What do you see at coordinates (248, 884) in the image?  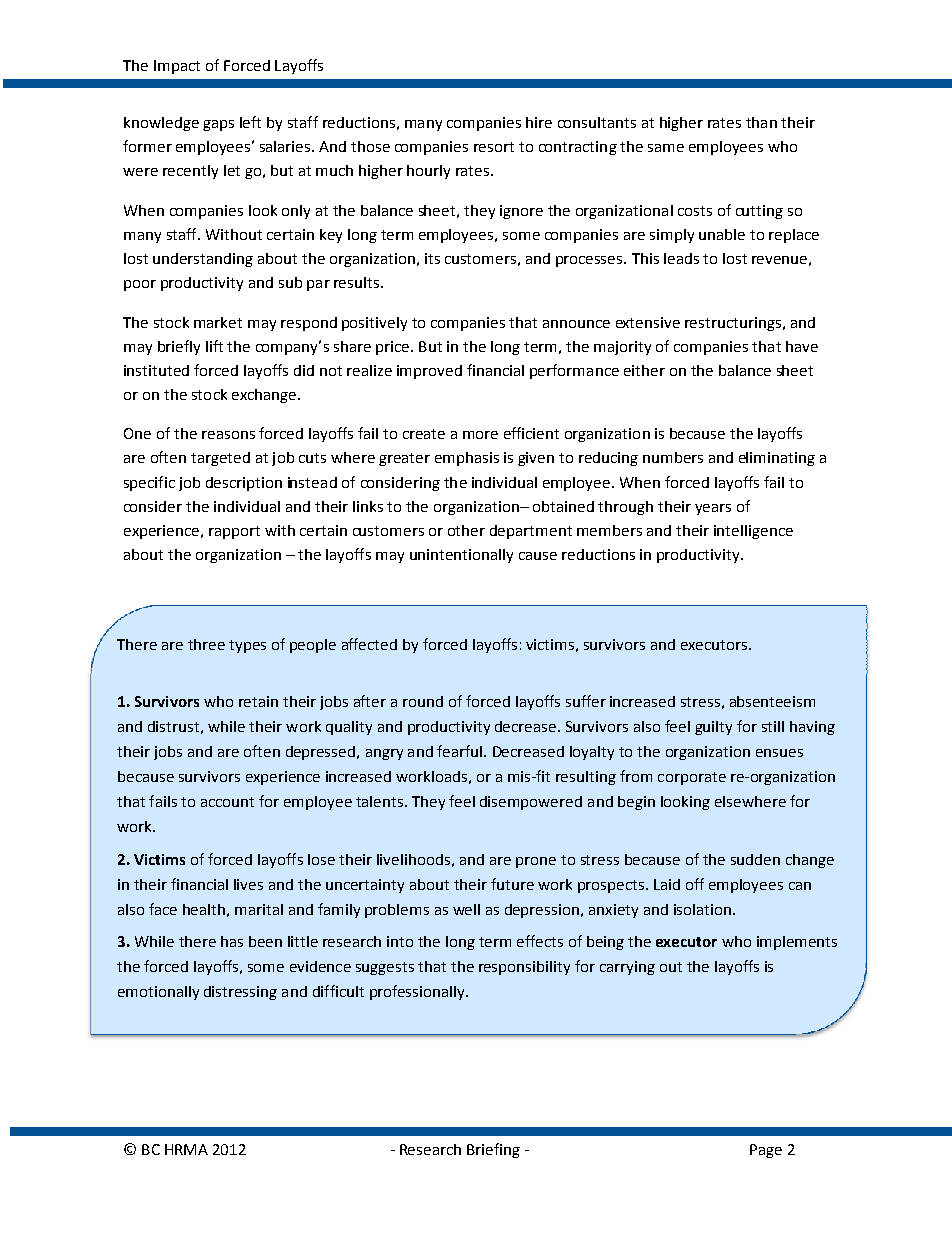 I see `lives` at bounding box center [248, 884].
